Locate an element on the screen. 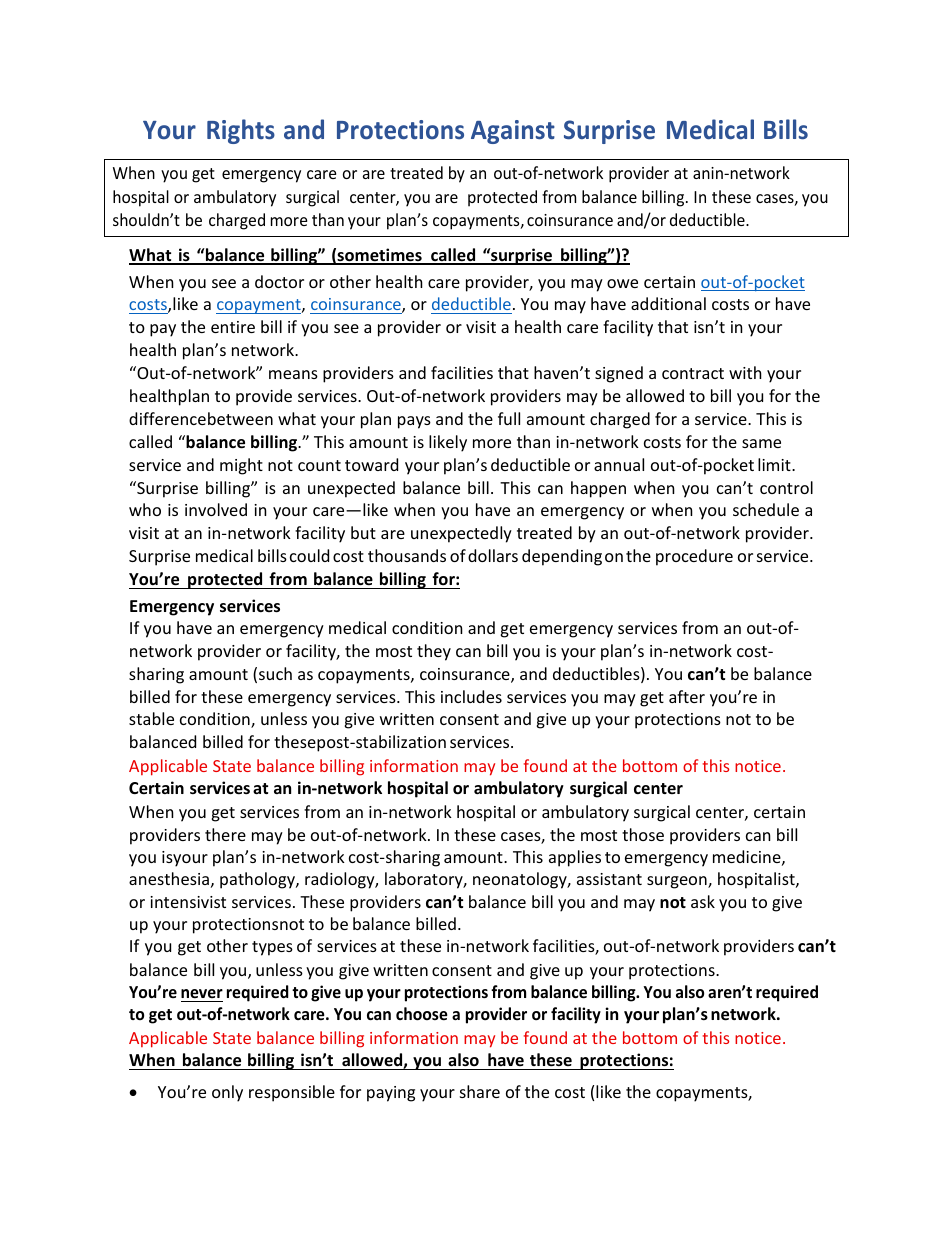 The height and width of the screenshot is (1233, 952). might is located at coordinates (241, 466).
